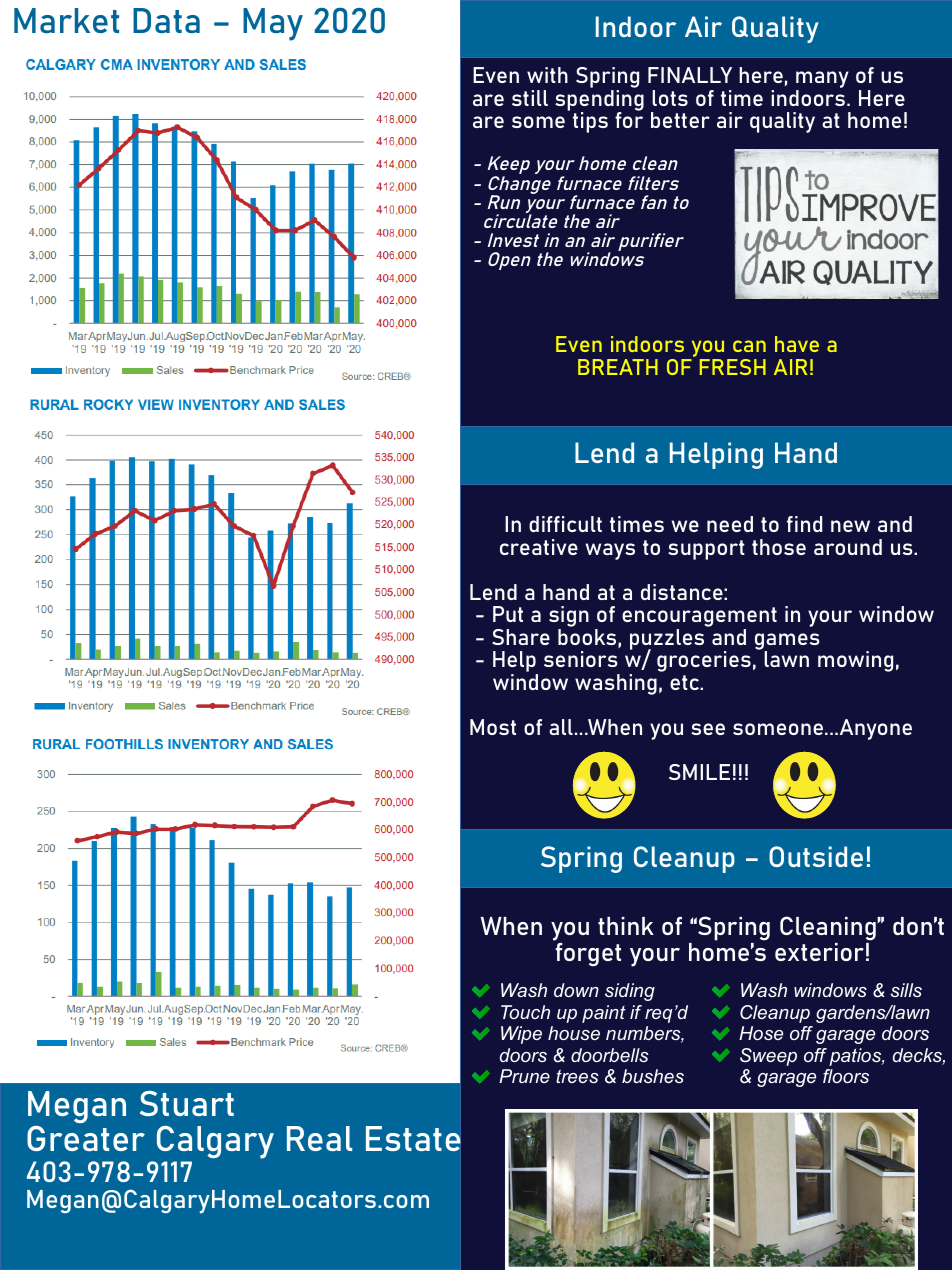 Image resolution: width=952 pixels, height=1270 pixels. I want to click on with, so click(547, 75).
